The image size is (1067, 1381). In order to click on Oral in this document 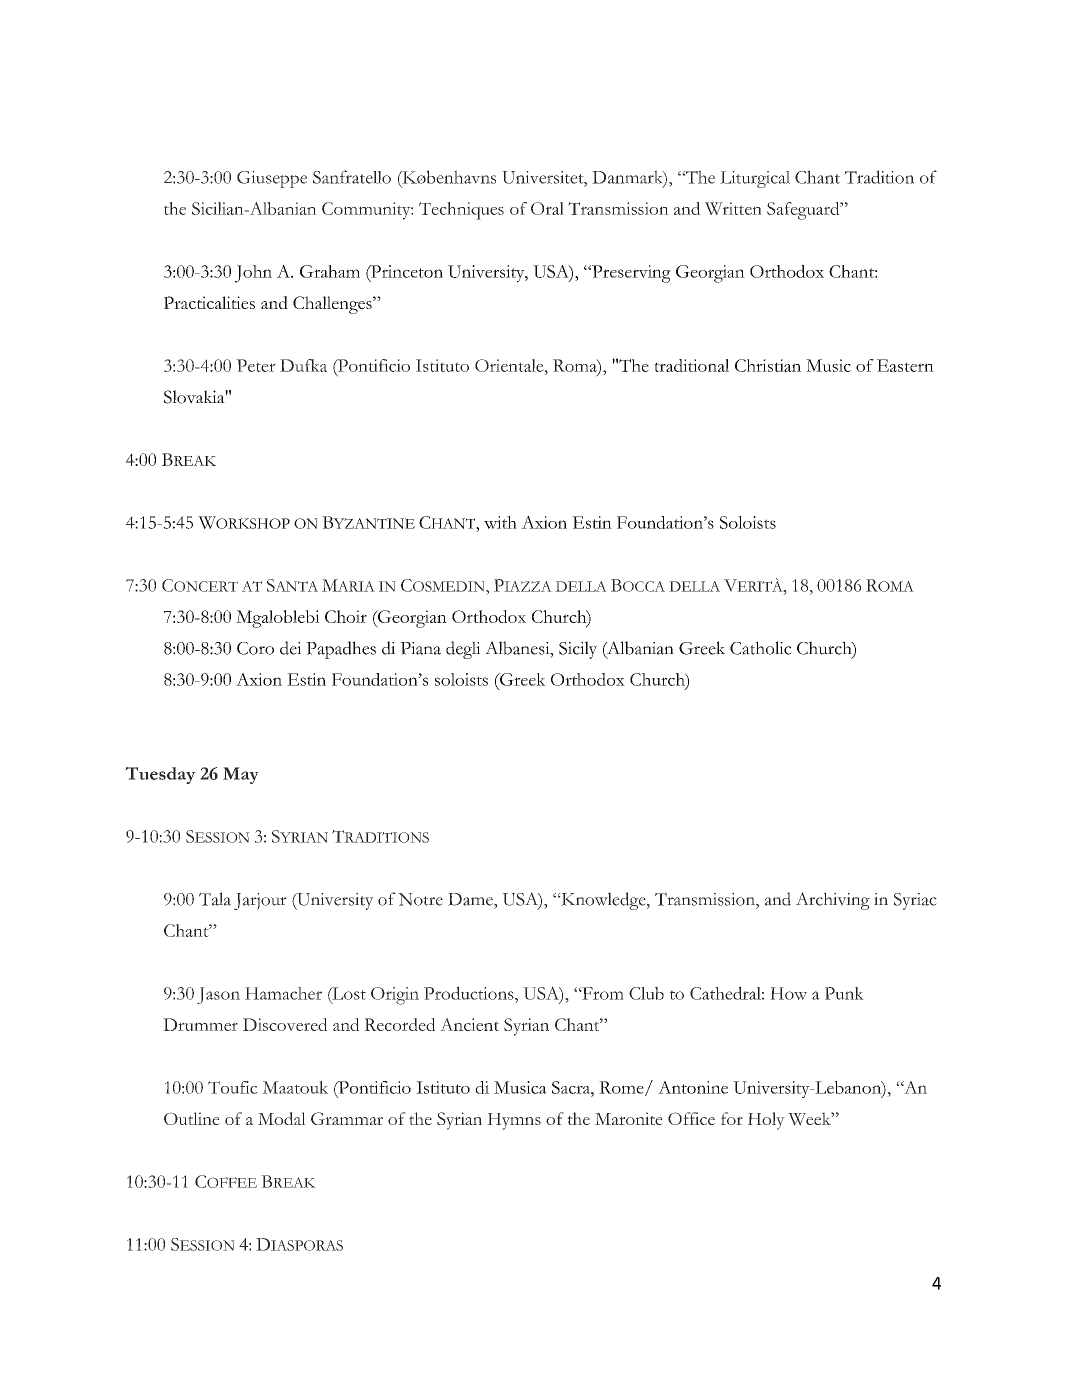, I will do `click(547, 208)`.
